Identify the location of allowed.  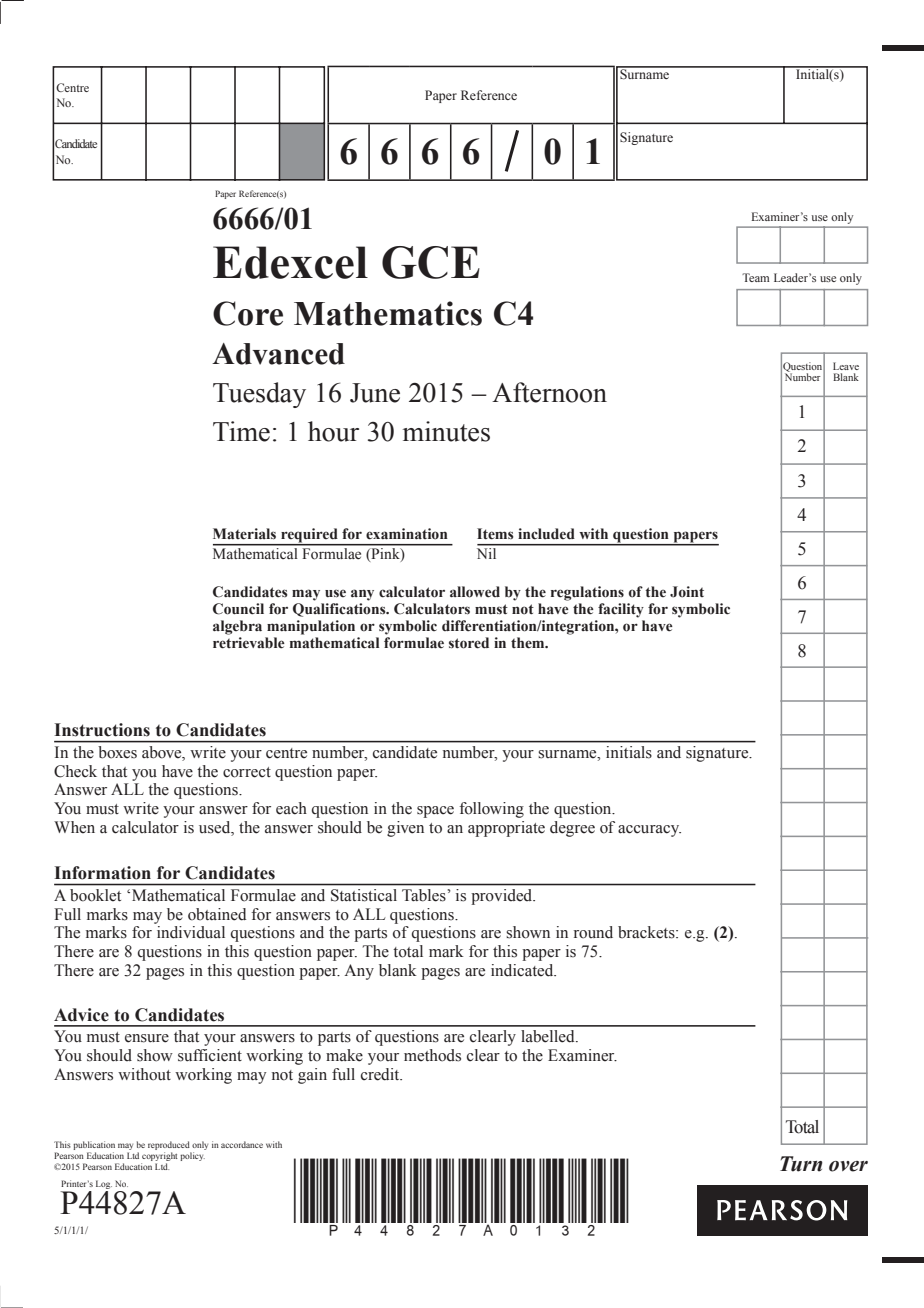
(475, 592).
